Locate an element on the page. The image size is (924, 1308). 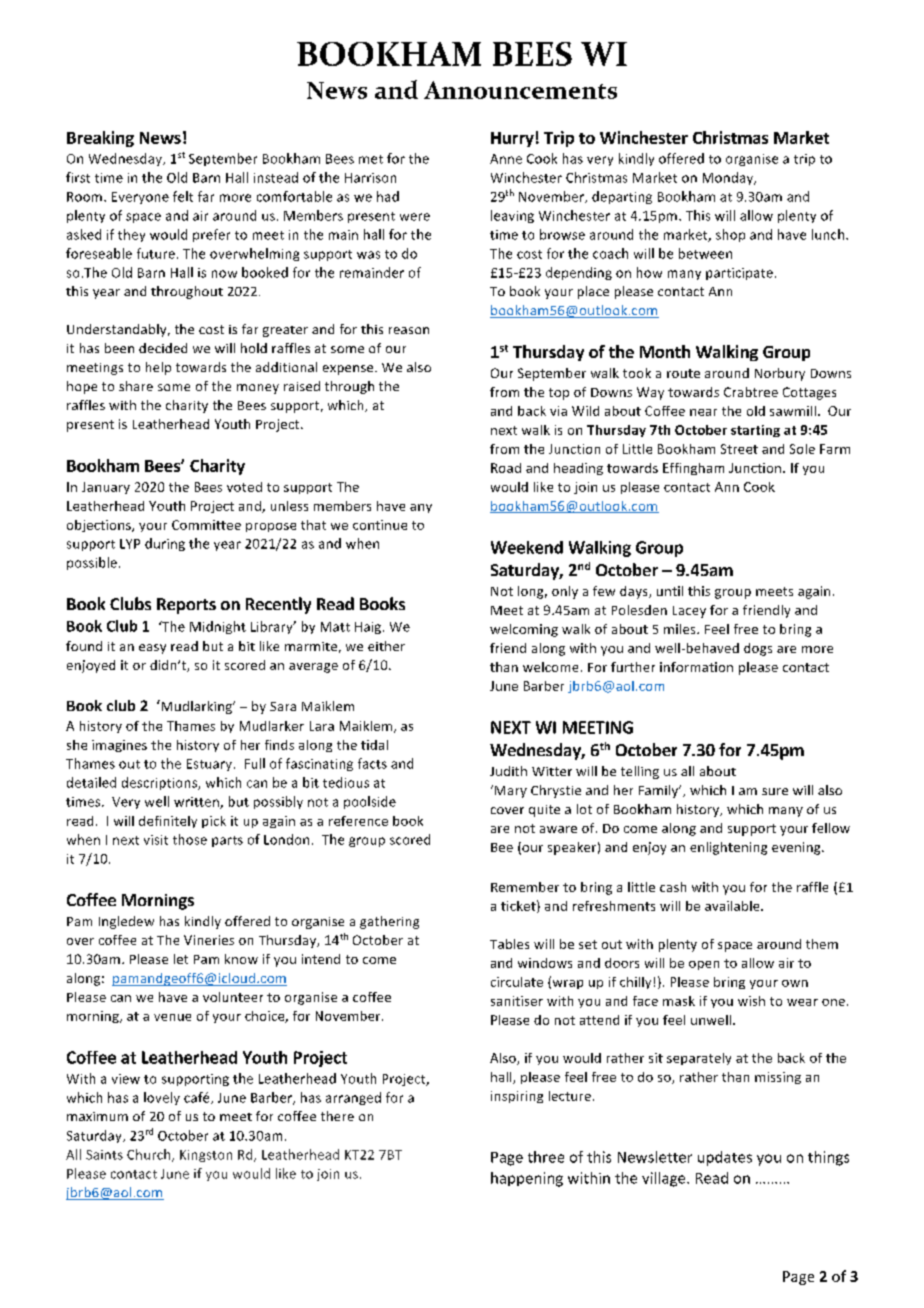
Road is located at coordinates (506, 468).
